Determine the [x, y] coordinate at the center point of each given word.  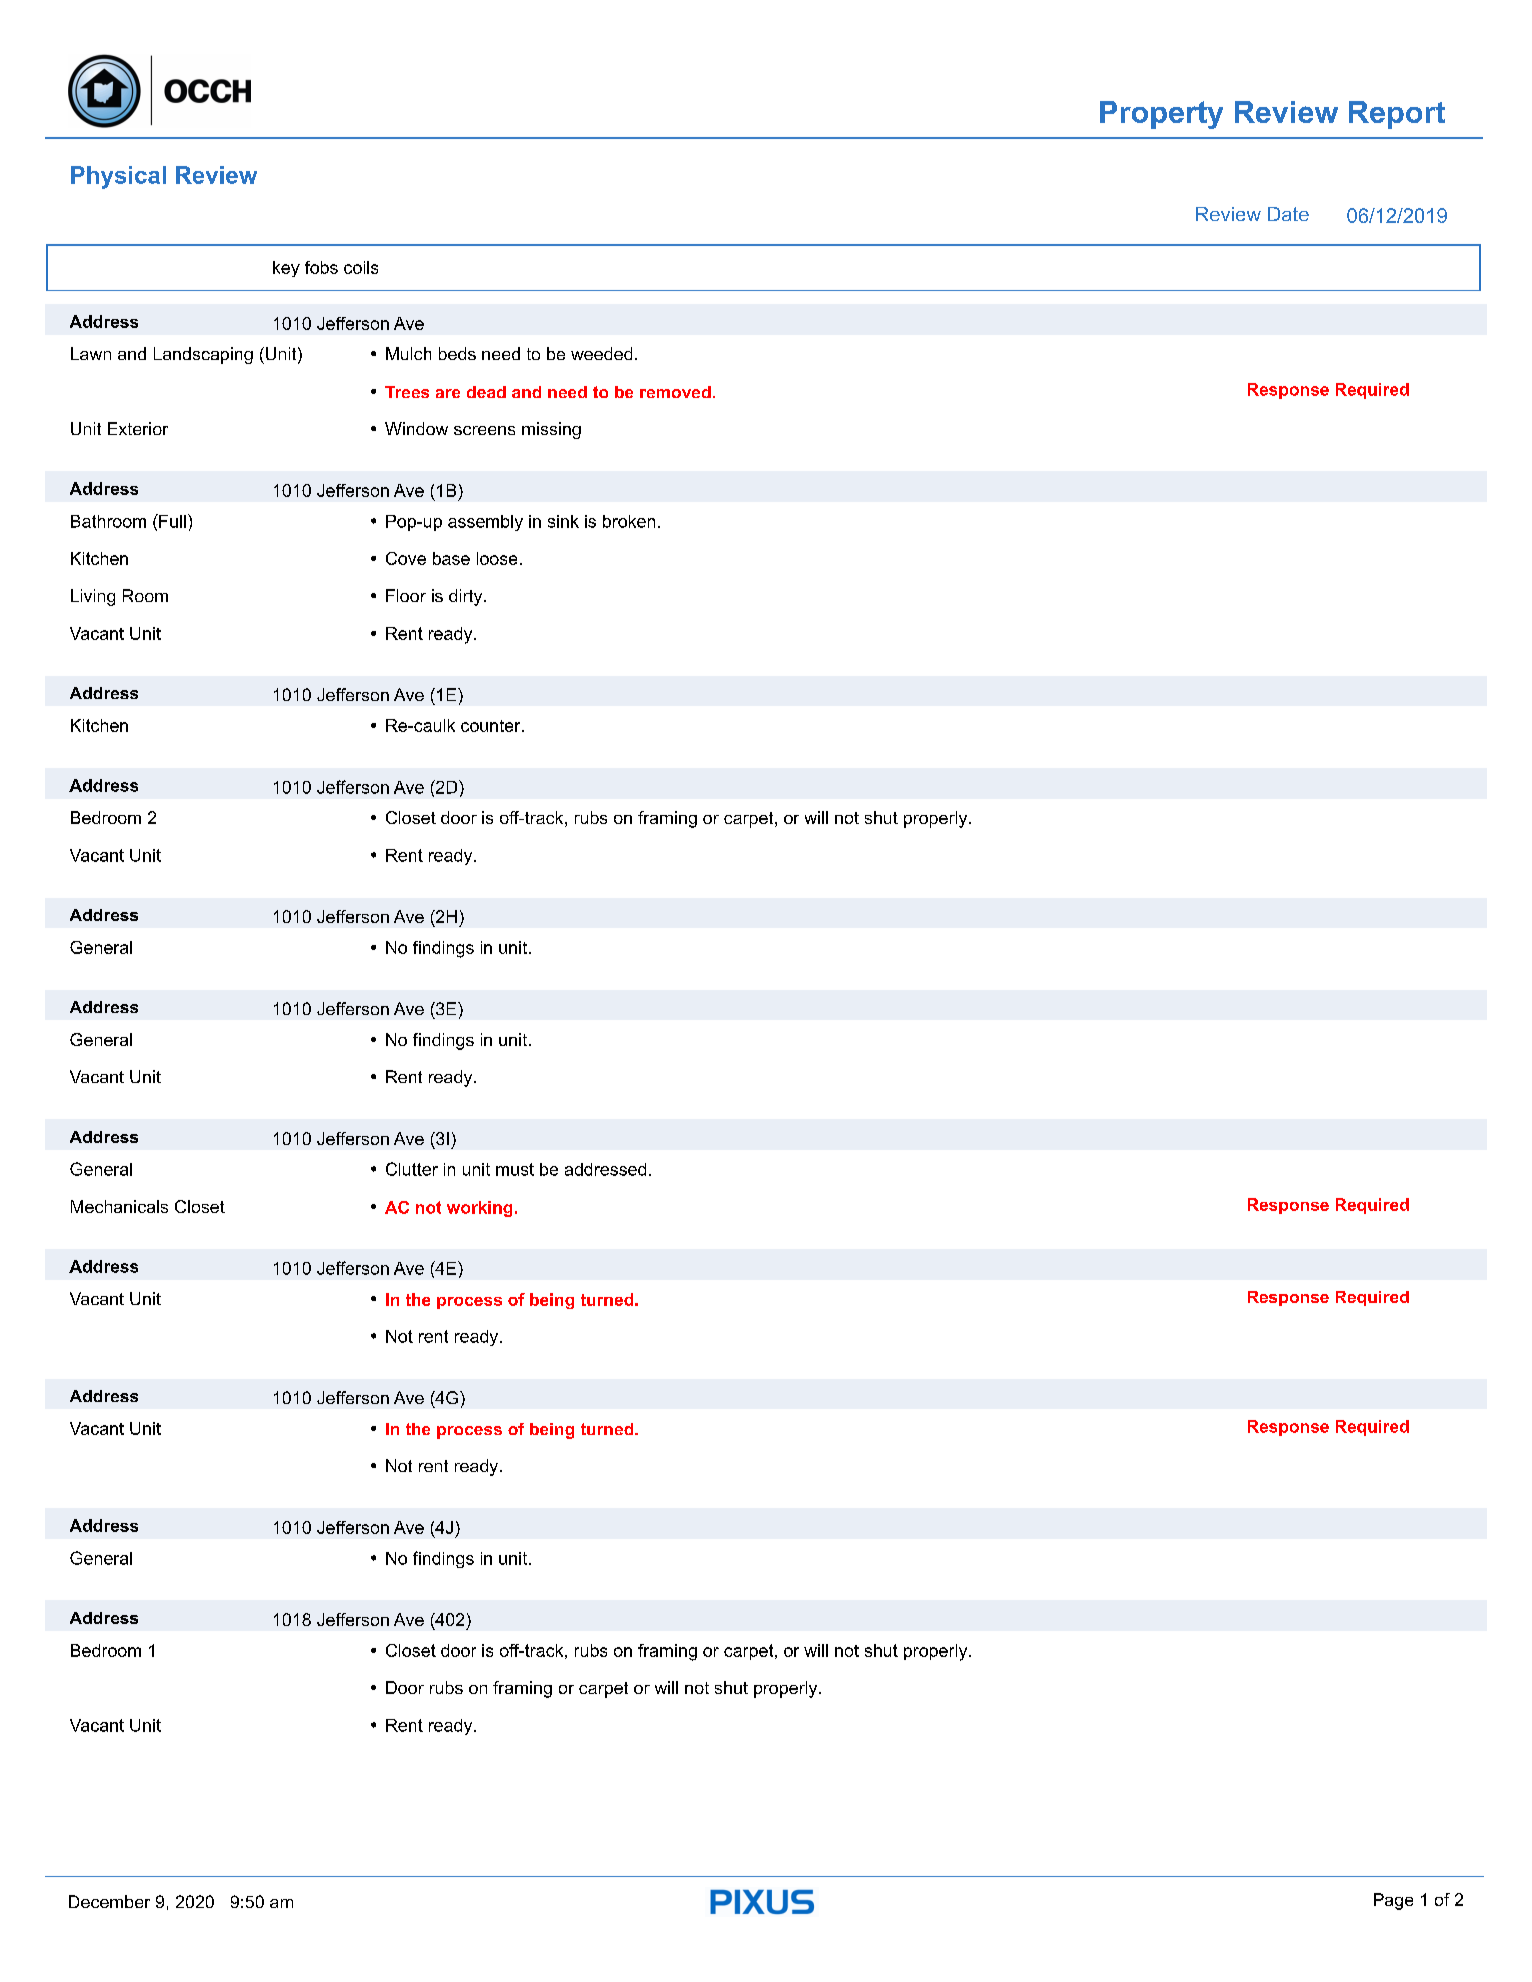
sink [563, 521]
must [515, 1169]
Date [1288, 214]
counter [492, 726]
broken [629, 521]
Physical [118, 177]
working [479, 1209]
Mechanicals [119, 1206]
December [109, 1901]
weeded [601, 353]
